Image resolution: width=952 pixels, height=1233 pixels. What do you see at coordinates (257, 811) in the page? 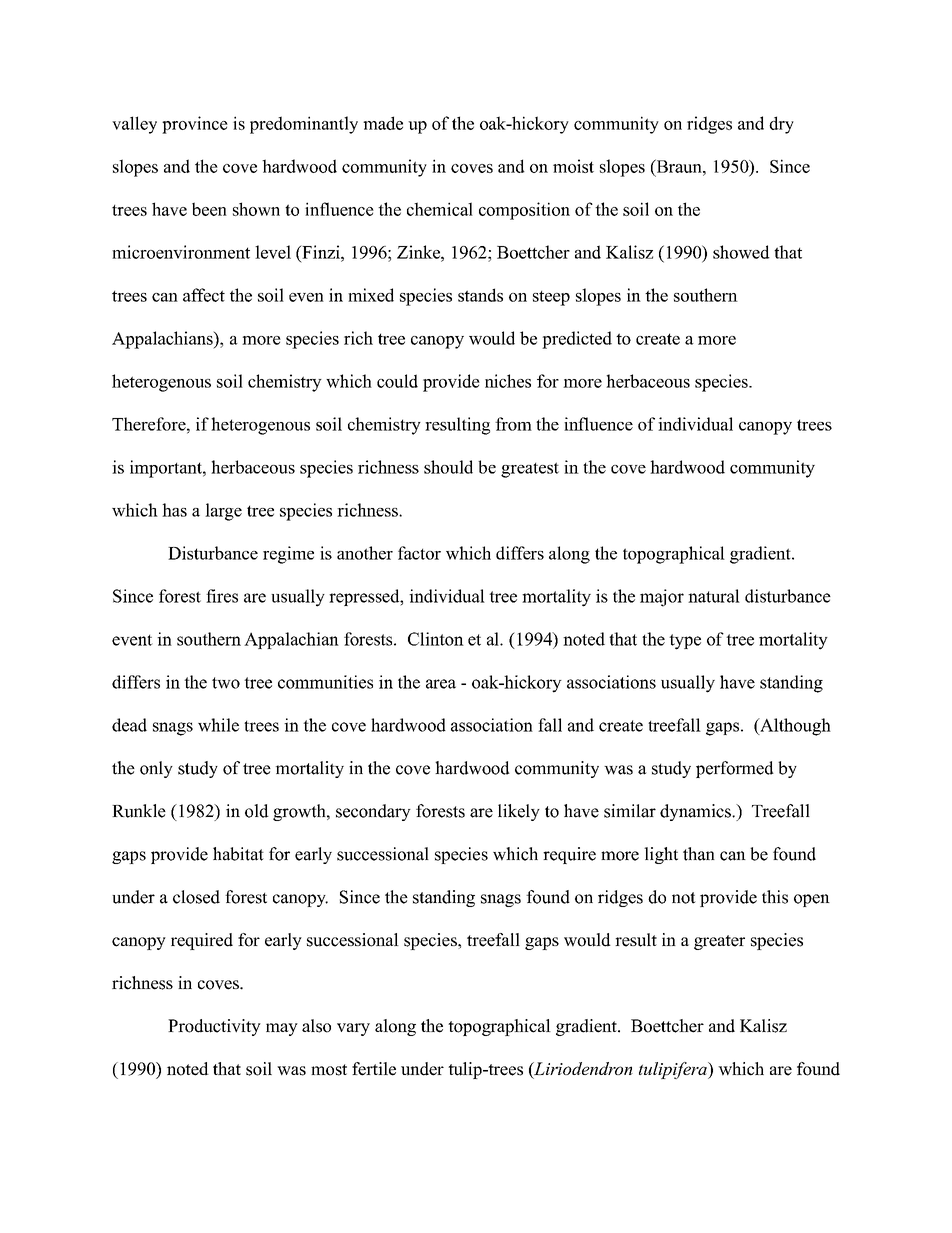
I see `old` at bounding box center [257, 811].
